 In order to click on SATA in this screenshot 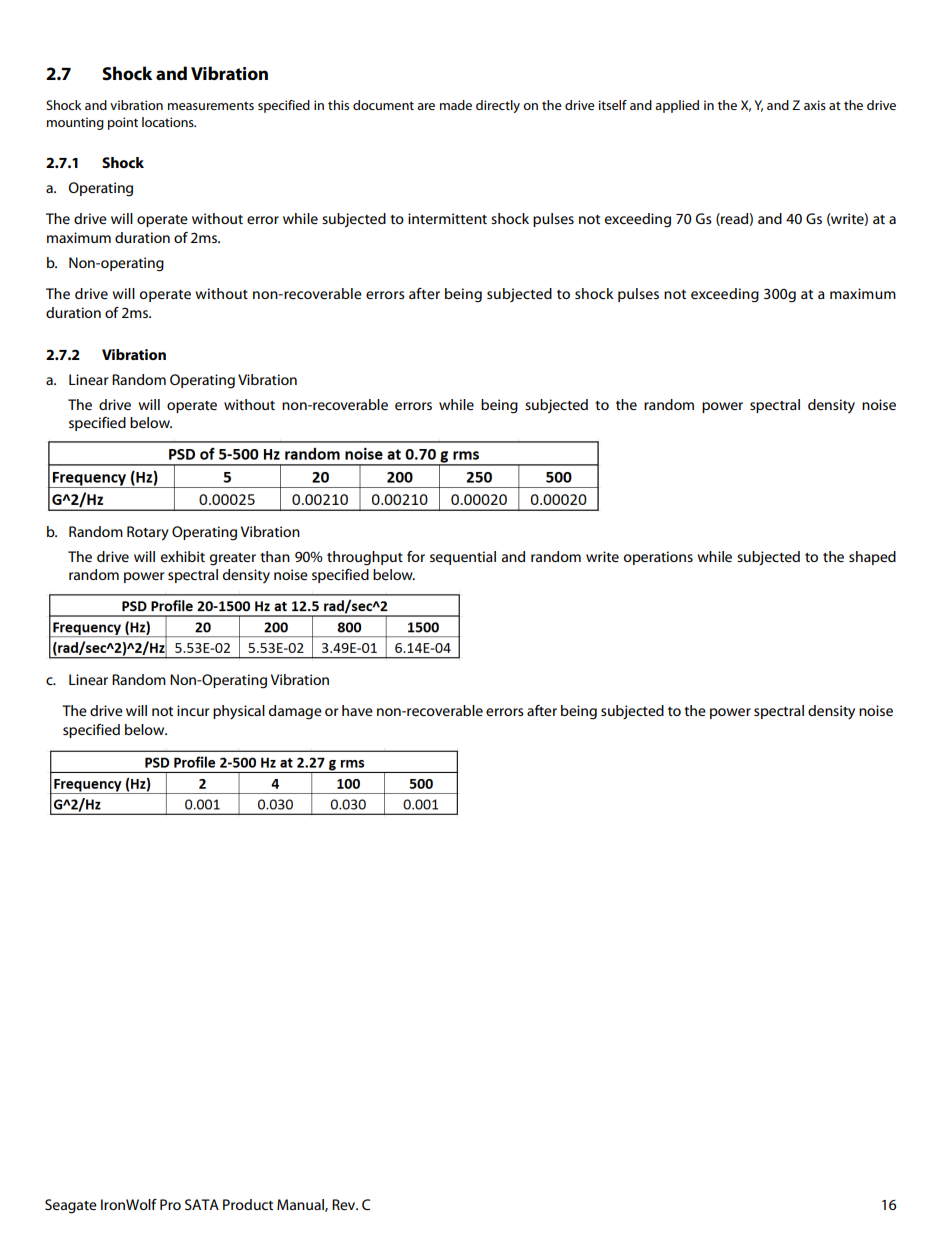, I will do `click(202, 1204)`.
